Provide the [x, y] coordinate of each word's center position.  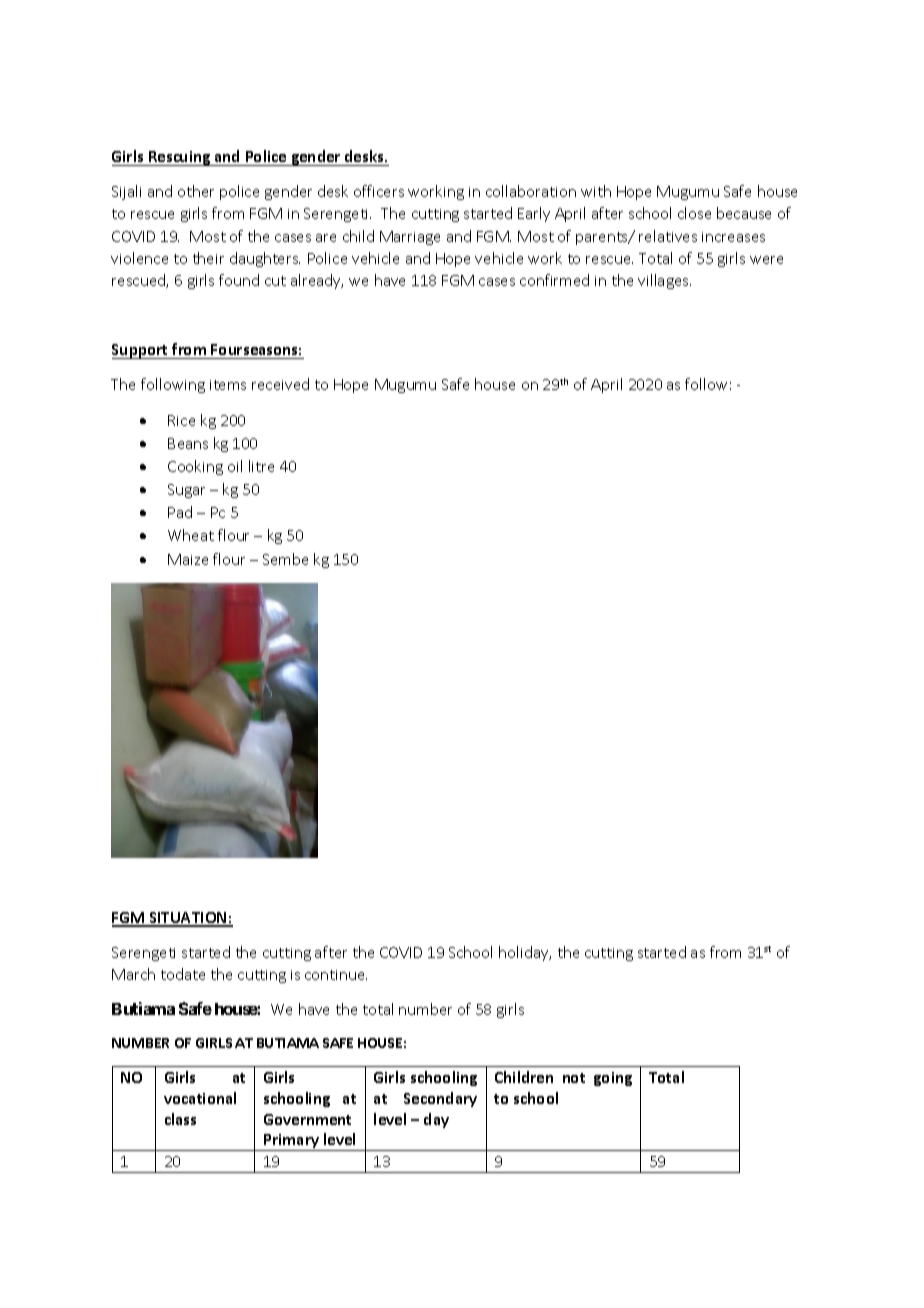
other [196, 191]
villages [664, 281]
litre [261, 466]
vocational [200, 1098]
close [694, 213]
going [613, 1079]
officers [379, 191]
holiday [525, 953]
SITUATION [188, 919]
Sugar [186, 491]
